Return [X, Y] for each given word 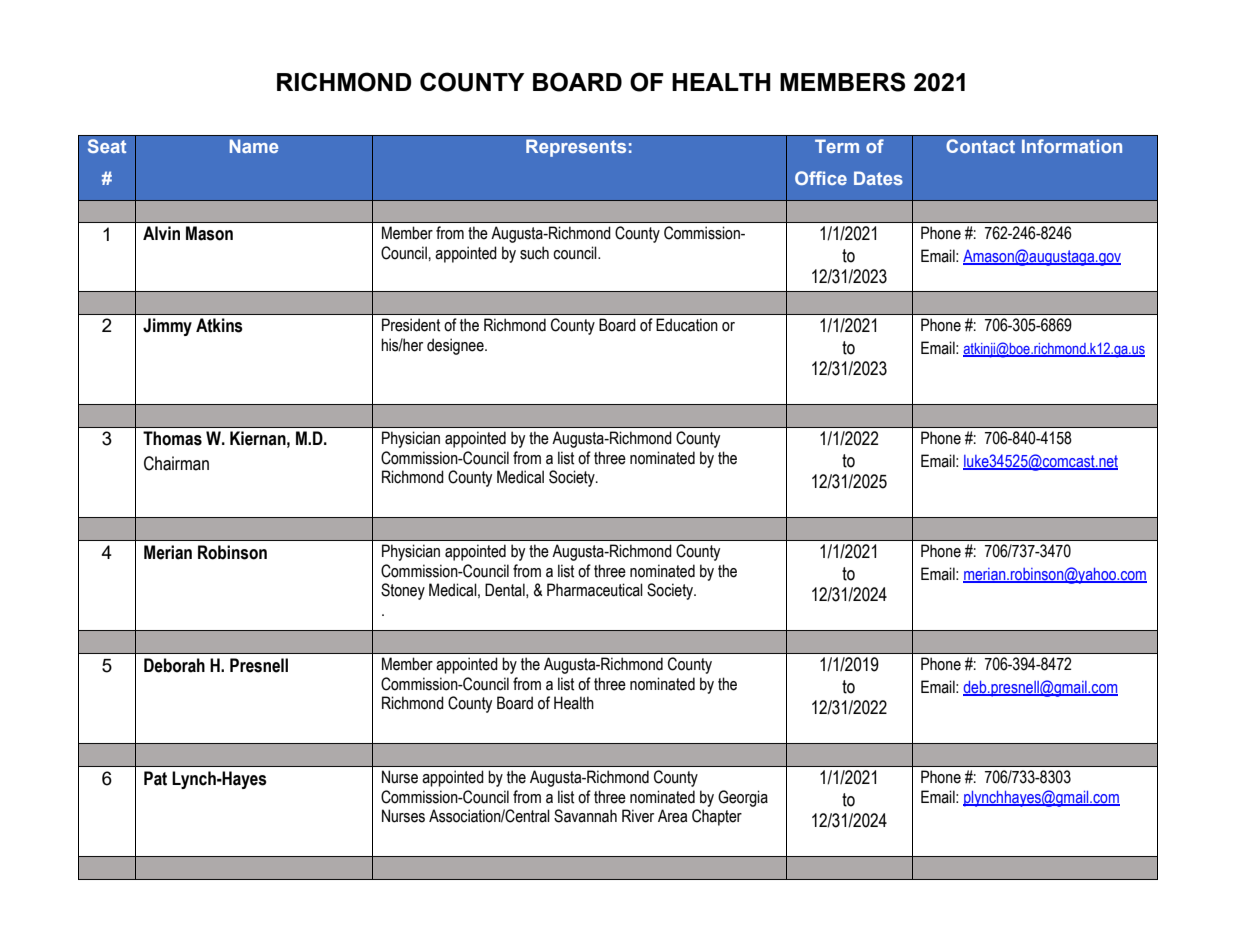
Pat [155, 778]
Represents [576, 148]
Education [687, 325]
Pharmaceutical [595, 590]
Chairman [176, 463]
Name [254, 146]
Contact [980, 146]
